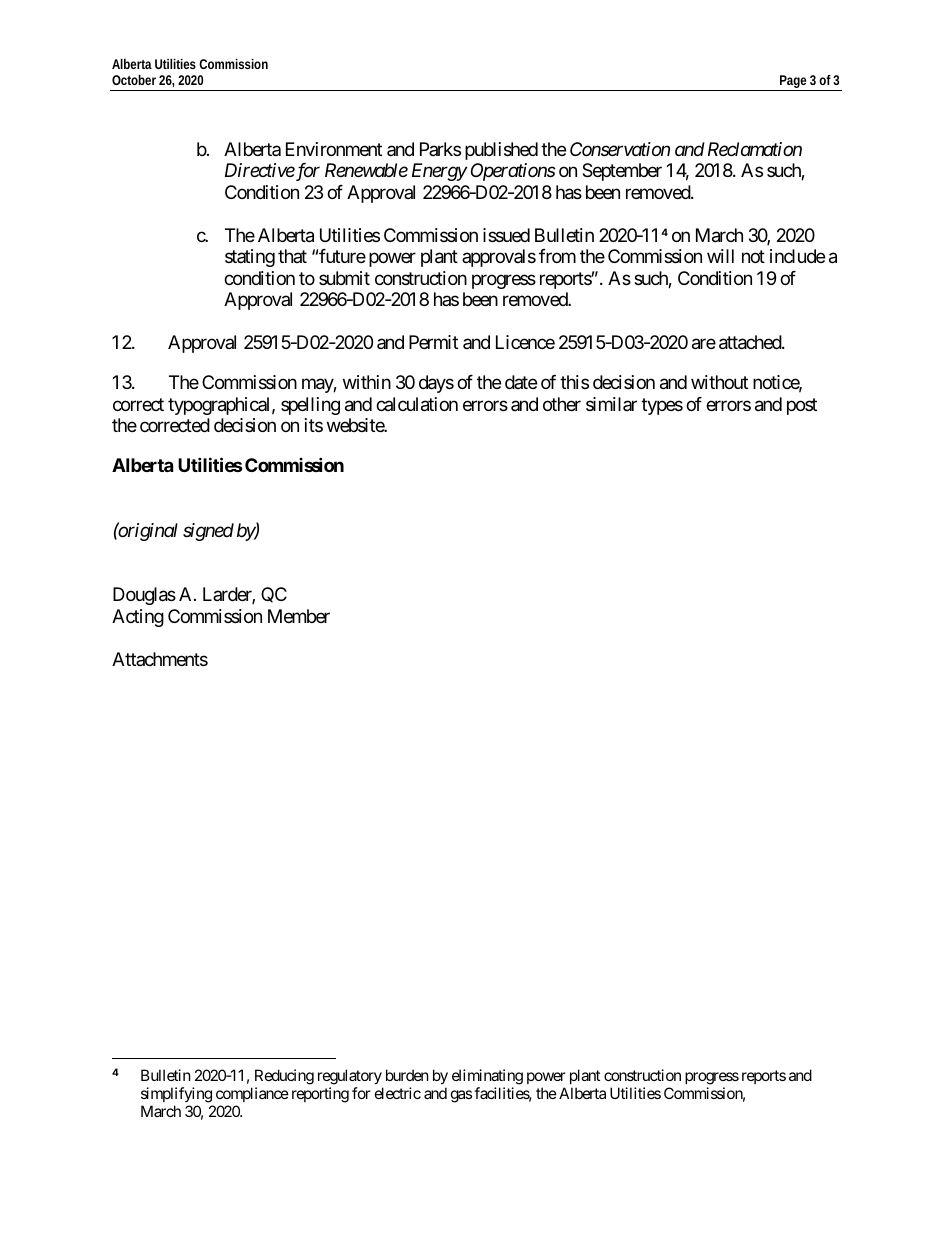  What do you see at coordinates (753, 149) in the screenshot?
I see `Reclamation` at bounding box center [753, 149].
